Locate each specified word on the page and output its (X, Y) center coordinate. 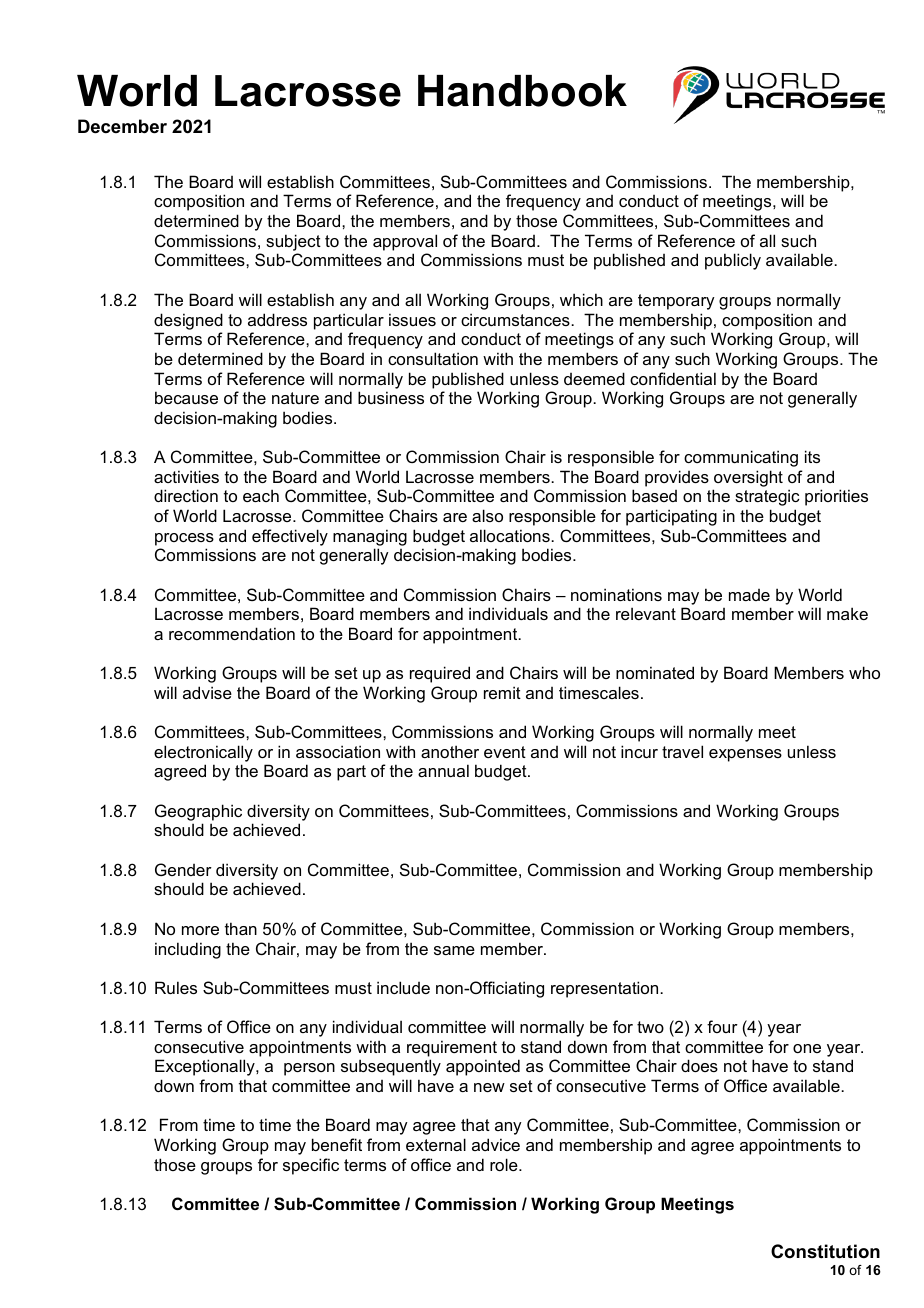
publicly (733, 261)
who (864, 672)
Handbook (522, 91)
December (122, 126)
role (505, 1164)
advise (207, 692)
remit (502, 692)
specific (311, 1166)
